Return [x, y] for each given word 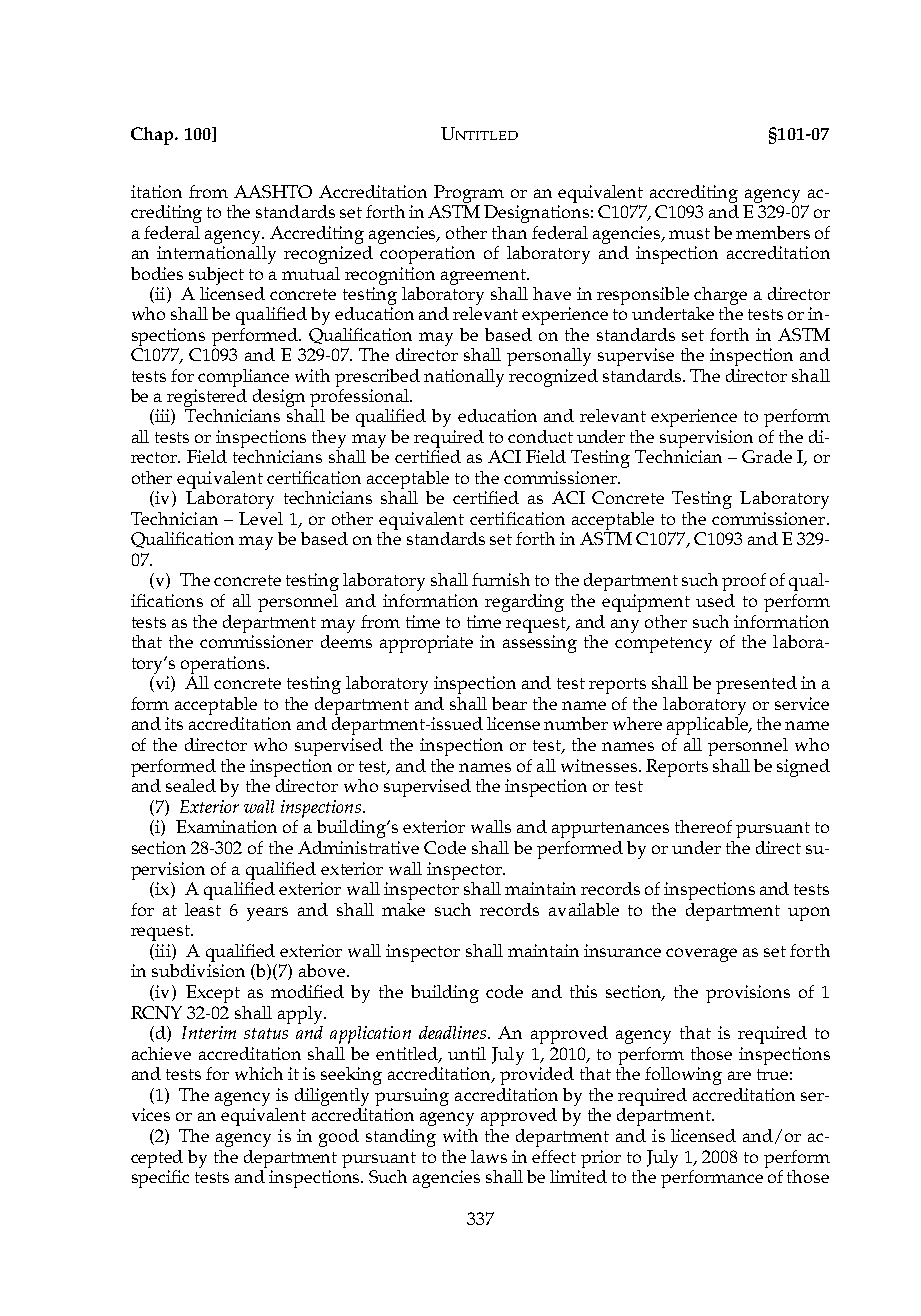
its [174, 723]
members [773, 232]
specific [160, 1177]
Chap [153, 136]
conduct [540, 436]
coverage [701, 955]
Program [469, 195]
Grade [767, 456]
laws [489, 1156]
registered [207, 398]
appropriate [426, 644]
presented [756, 685]
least [203, 909]
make [403, 909]
